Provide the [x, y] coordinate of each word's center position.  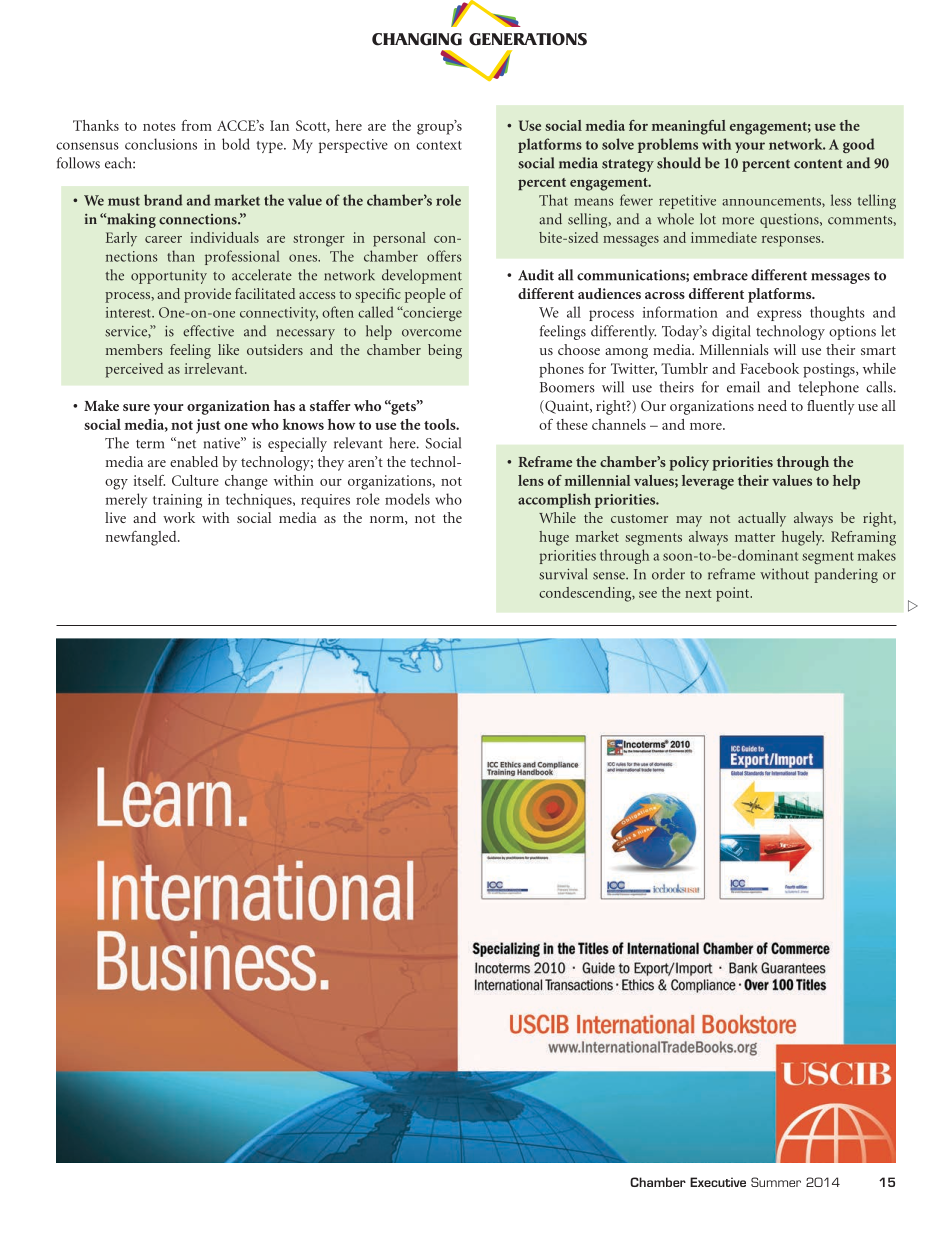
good [859, 145]
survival [563, 574]
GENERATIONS [528, 39]
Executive [718, 1182]
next [698, 593]
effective [208, 331]
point [734, 594]
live [115, 517]
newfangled [142, 538]
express [779, 315]
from [196, 125]
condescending [586, 594]
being [445, 351]
